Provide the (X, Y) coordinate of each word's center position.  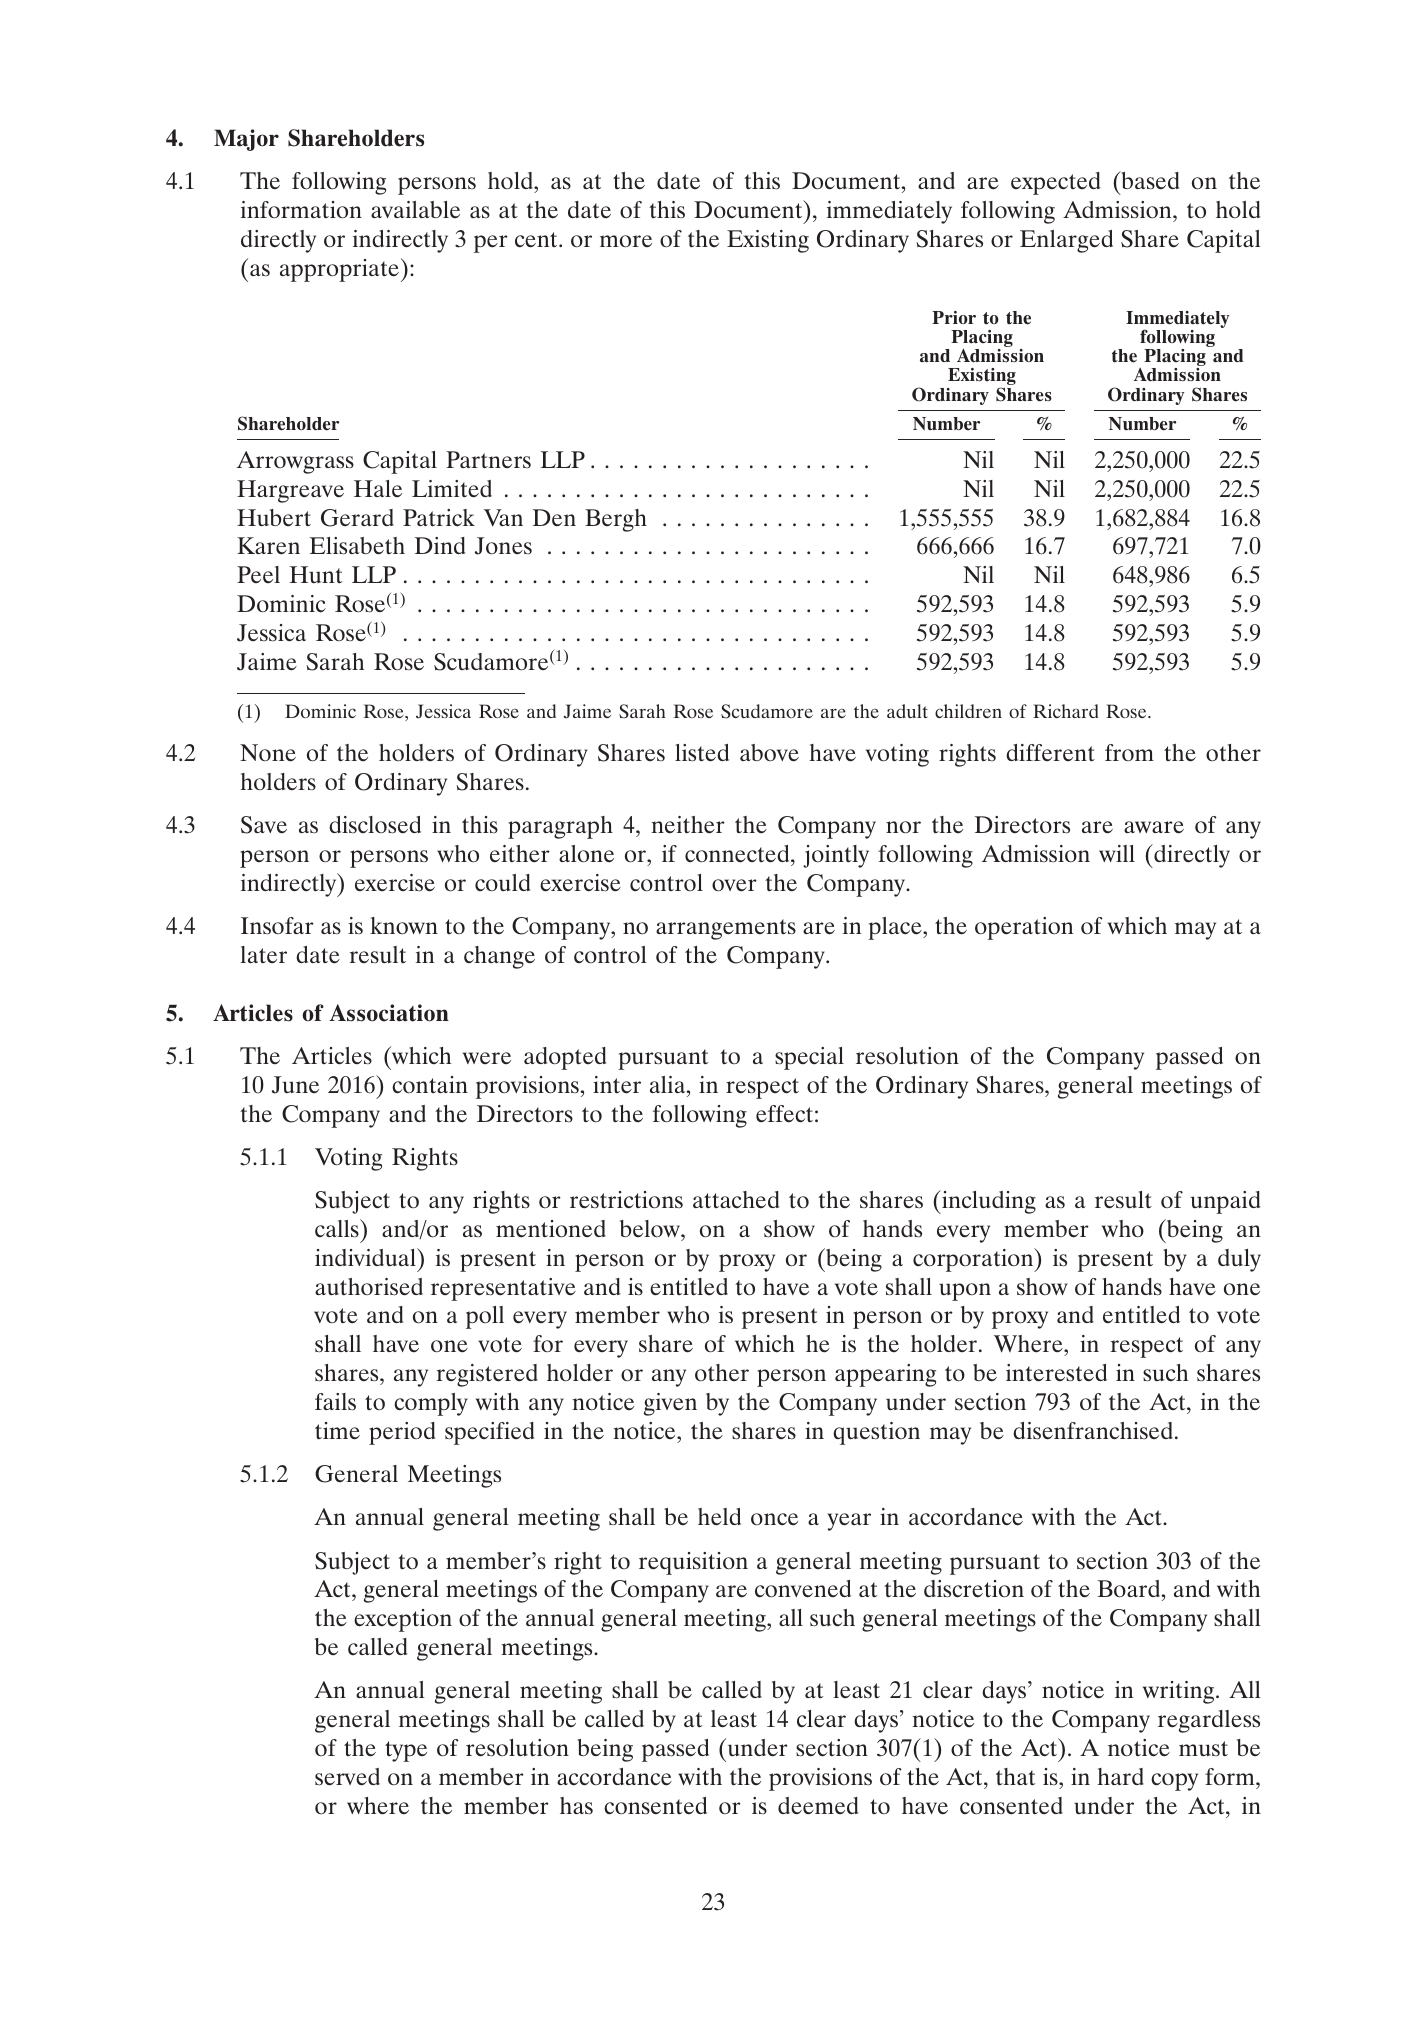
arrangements (726, 929)
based (1149, 180)
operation (1024, 928)
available (415, 209)
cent (537, 240)
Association (389, 1013)
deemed (818, 1806)
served (347, 1777)
